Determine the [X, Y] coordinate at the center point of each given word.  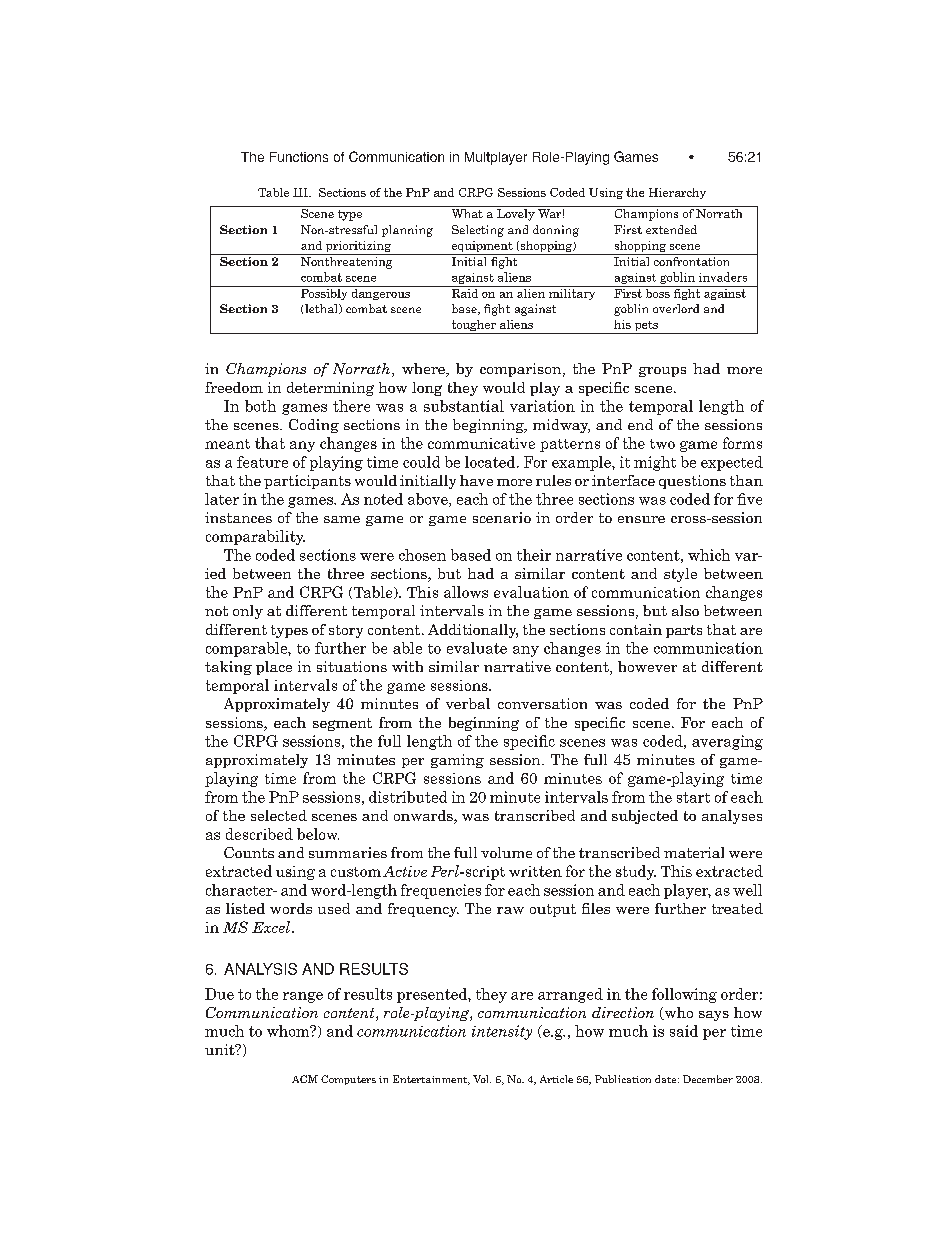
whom [289, 1031]
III [301, 192]
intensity [502, 1032]
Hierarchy [677, 193]
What [467, 212]
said [684, 1031]
